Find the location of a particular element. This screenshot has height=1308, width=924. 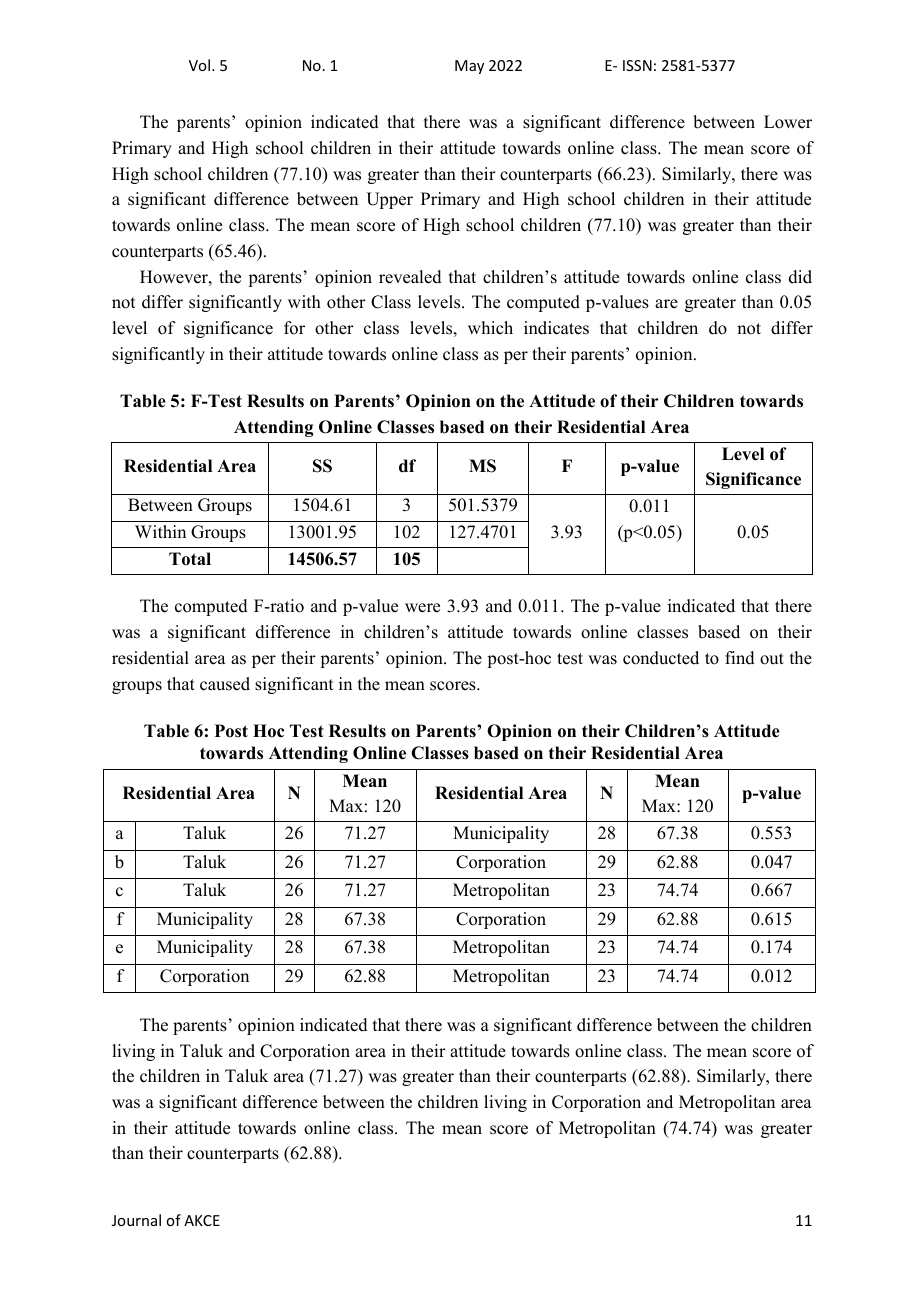

which is located at coordinates (490, 328).
